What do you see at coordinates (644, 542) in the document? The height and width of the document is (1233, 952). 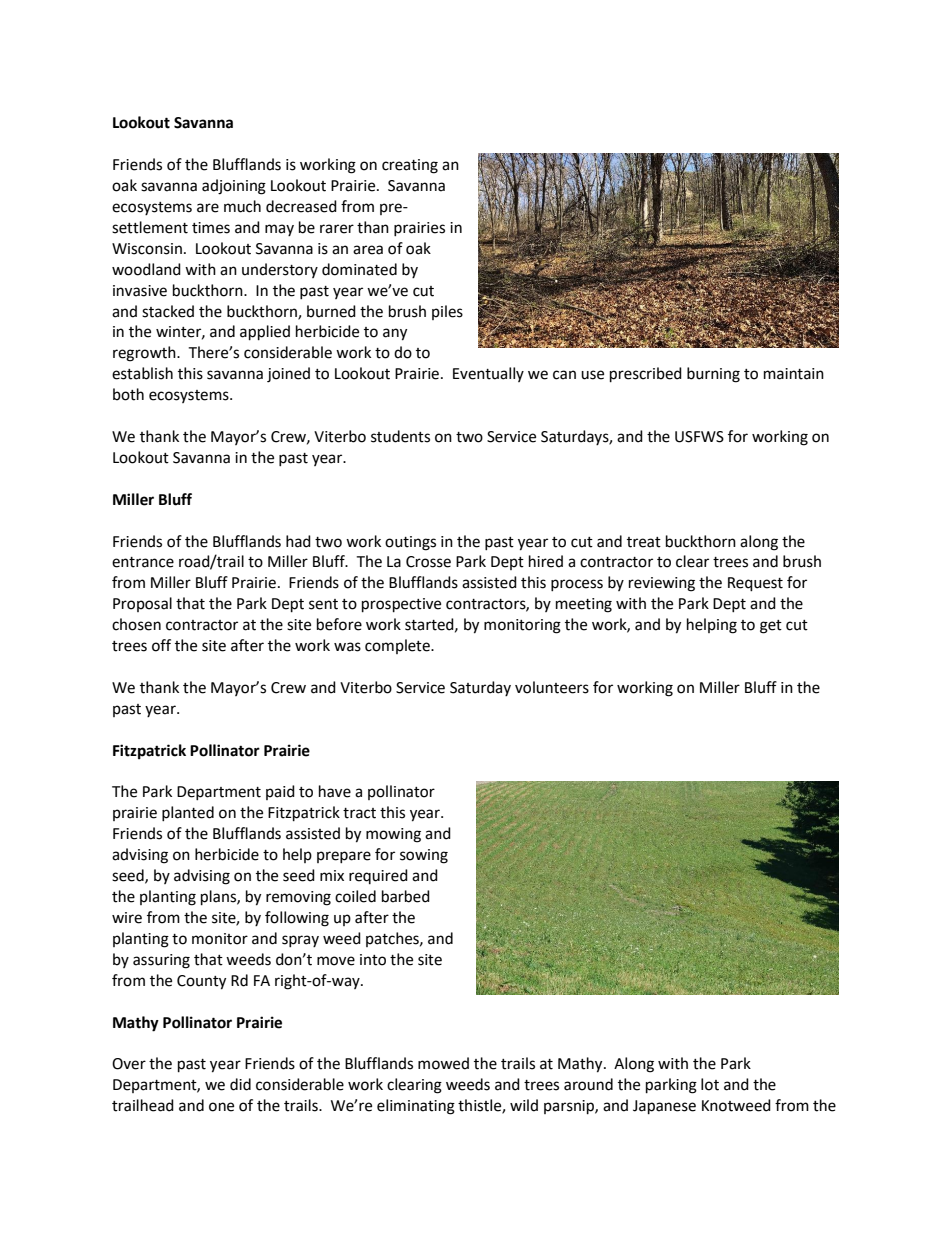 I see `treat` at bounding box center [644, 542].
